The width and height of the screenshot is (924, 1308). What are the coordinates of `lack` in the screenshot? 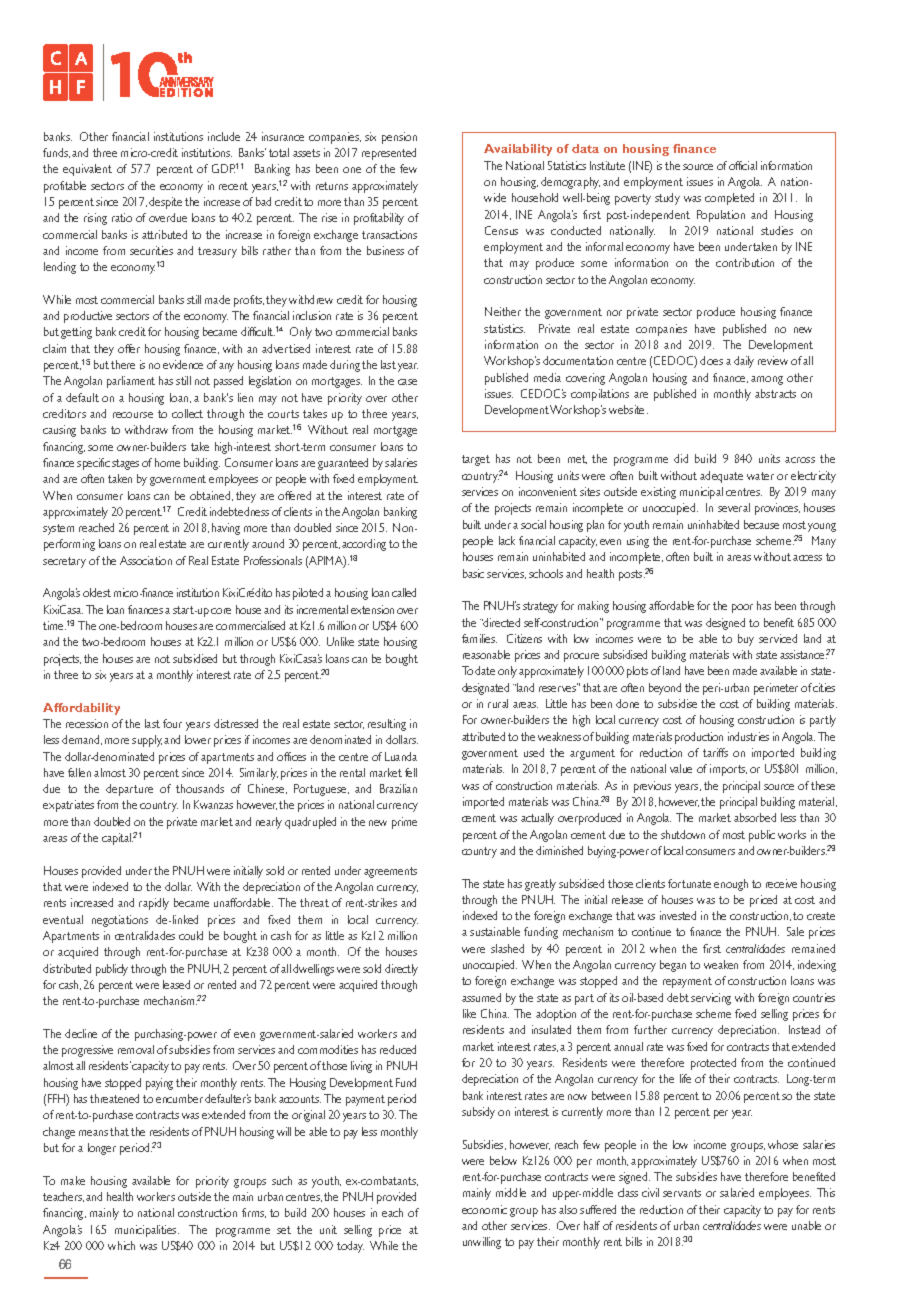 It's located at (507, 540).
